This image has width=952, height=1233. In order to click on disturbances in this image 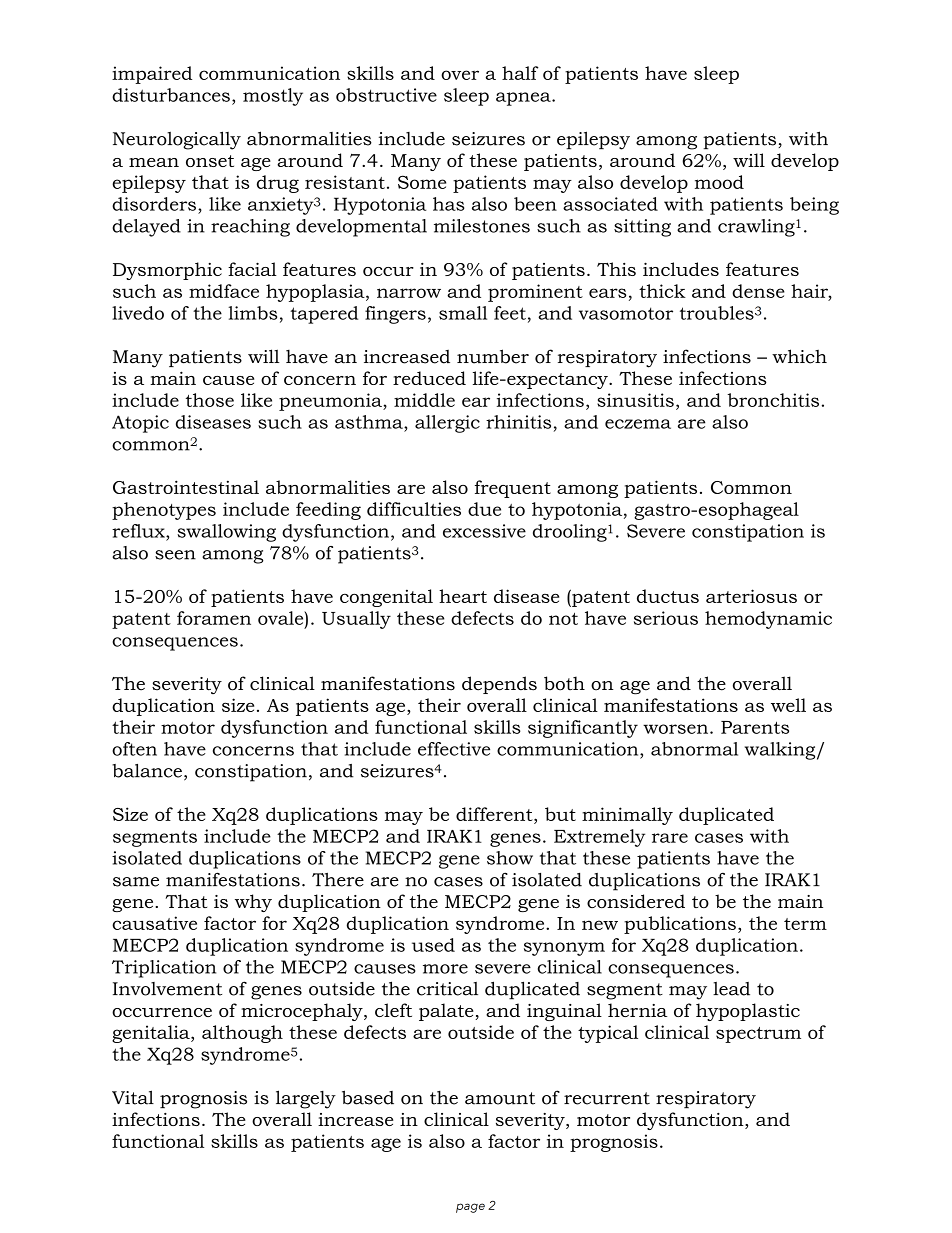, I will do `click(171, 95)`.
